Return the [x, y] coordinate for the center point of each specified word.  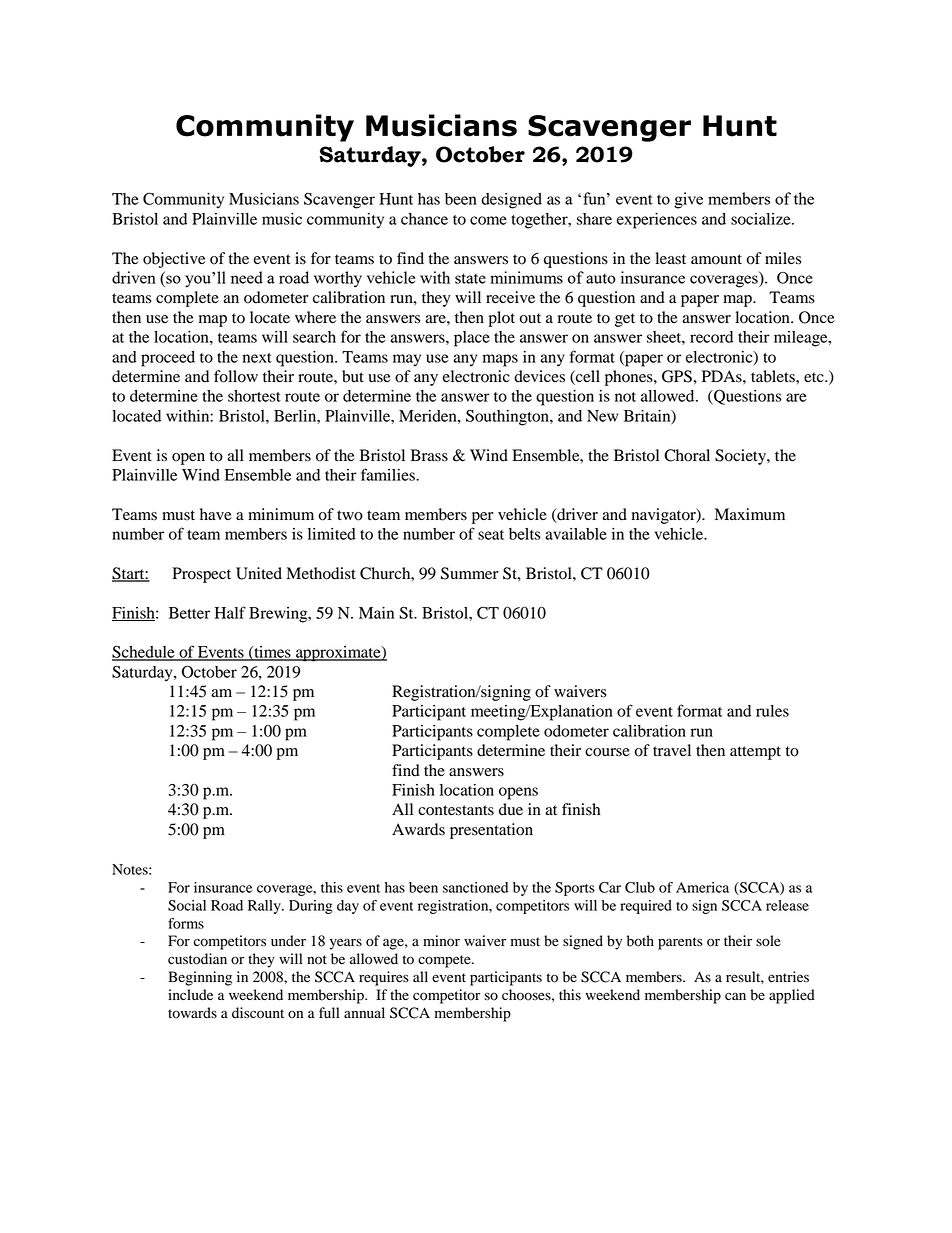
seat [491, 535]
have [216, 514]
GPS [678, 376]
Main [376, 613]
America [702, 887]
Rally [265, 907]
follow [236, 376]
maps [500, 360]
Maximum [750, 514]
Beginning [200, 978]
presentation [491, 831]
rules [772, 711]
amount [716, 259]
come [488, 220]
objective [174, 260]
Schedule [144, 652]
